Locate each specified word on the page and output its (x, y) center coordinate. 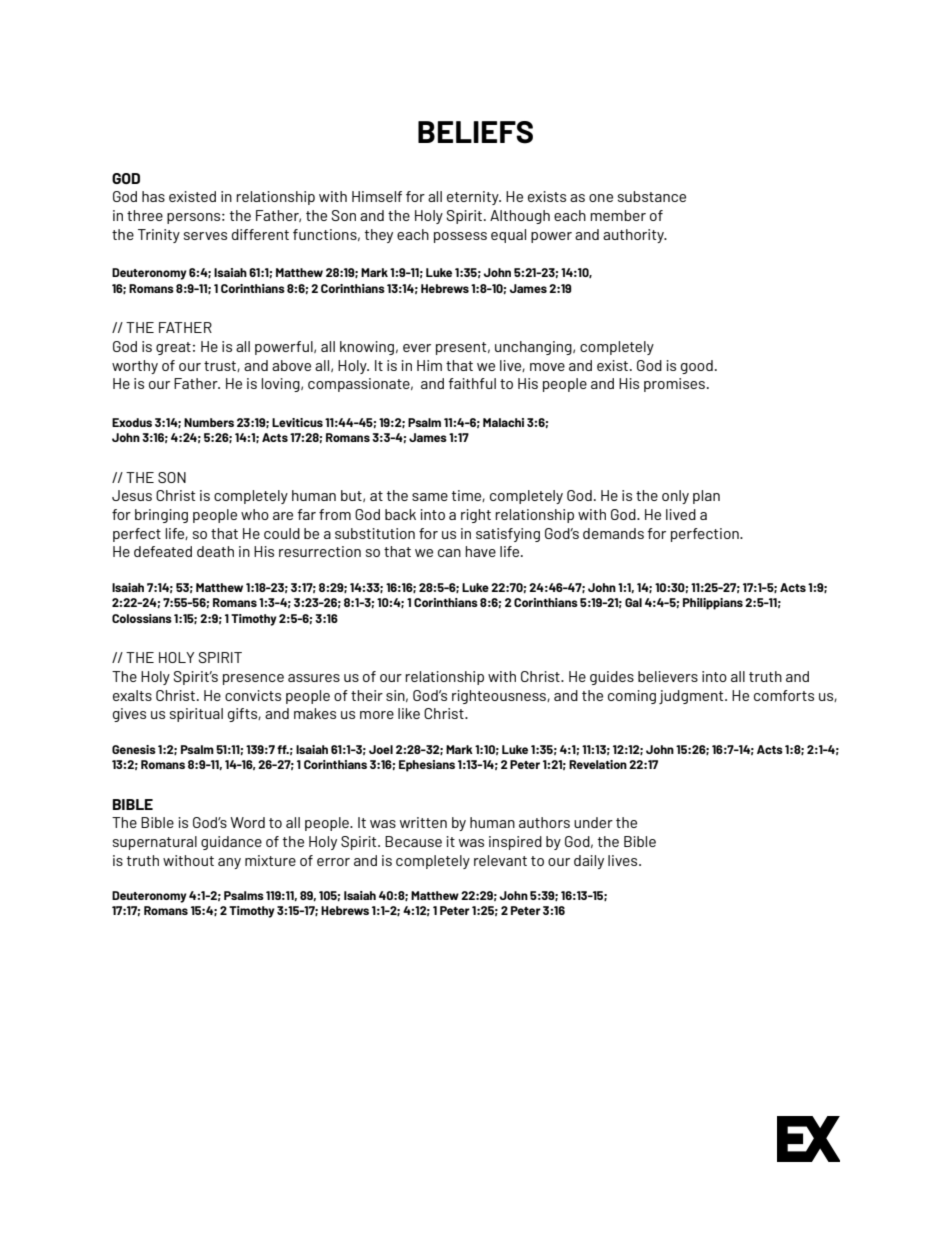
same (430, 497)
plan (706, 497)
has (153, 196)
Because (413, 841)
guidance (231, 843)
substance (652, 196)
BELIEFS (475, 132)
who (255, 514)
